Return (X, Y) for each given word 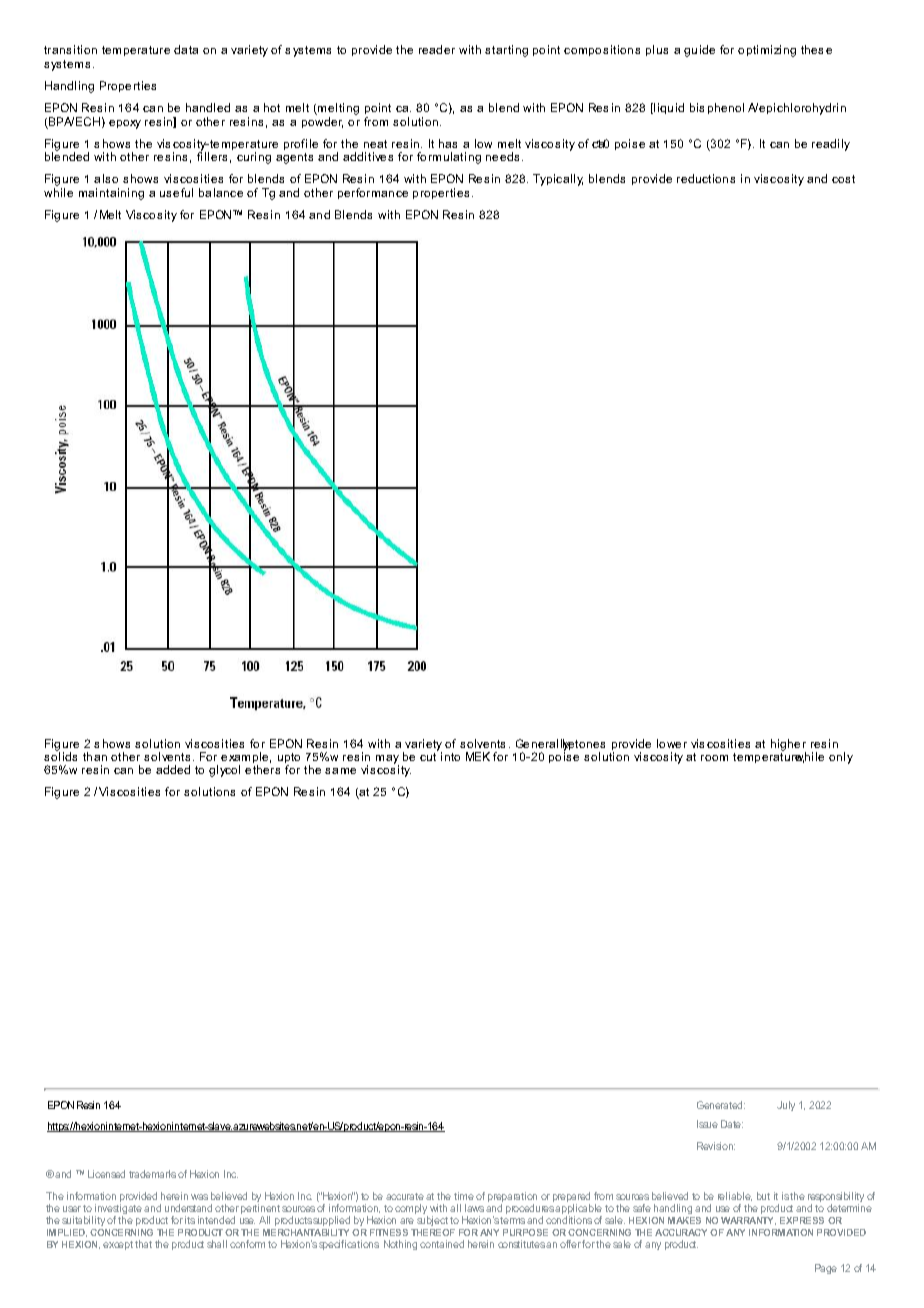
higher (788, 746)
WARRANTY (748, 1221)
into (450, 756)
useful (176, 192)
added (173, 769)
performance (373, 193)
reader (437, 49)
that (143, 1244)
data (186, 49)
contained (442, 1244)
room (714, 758)
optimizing (767, 51)
